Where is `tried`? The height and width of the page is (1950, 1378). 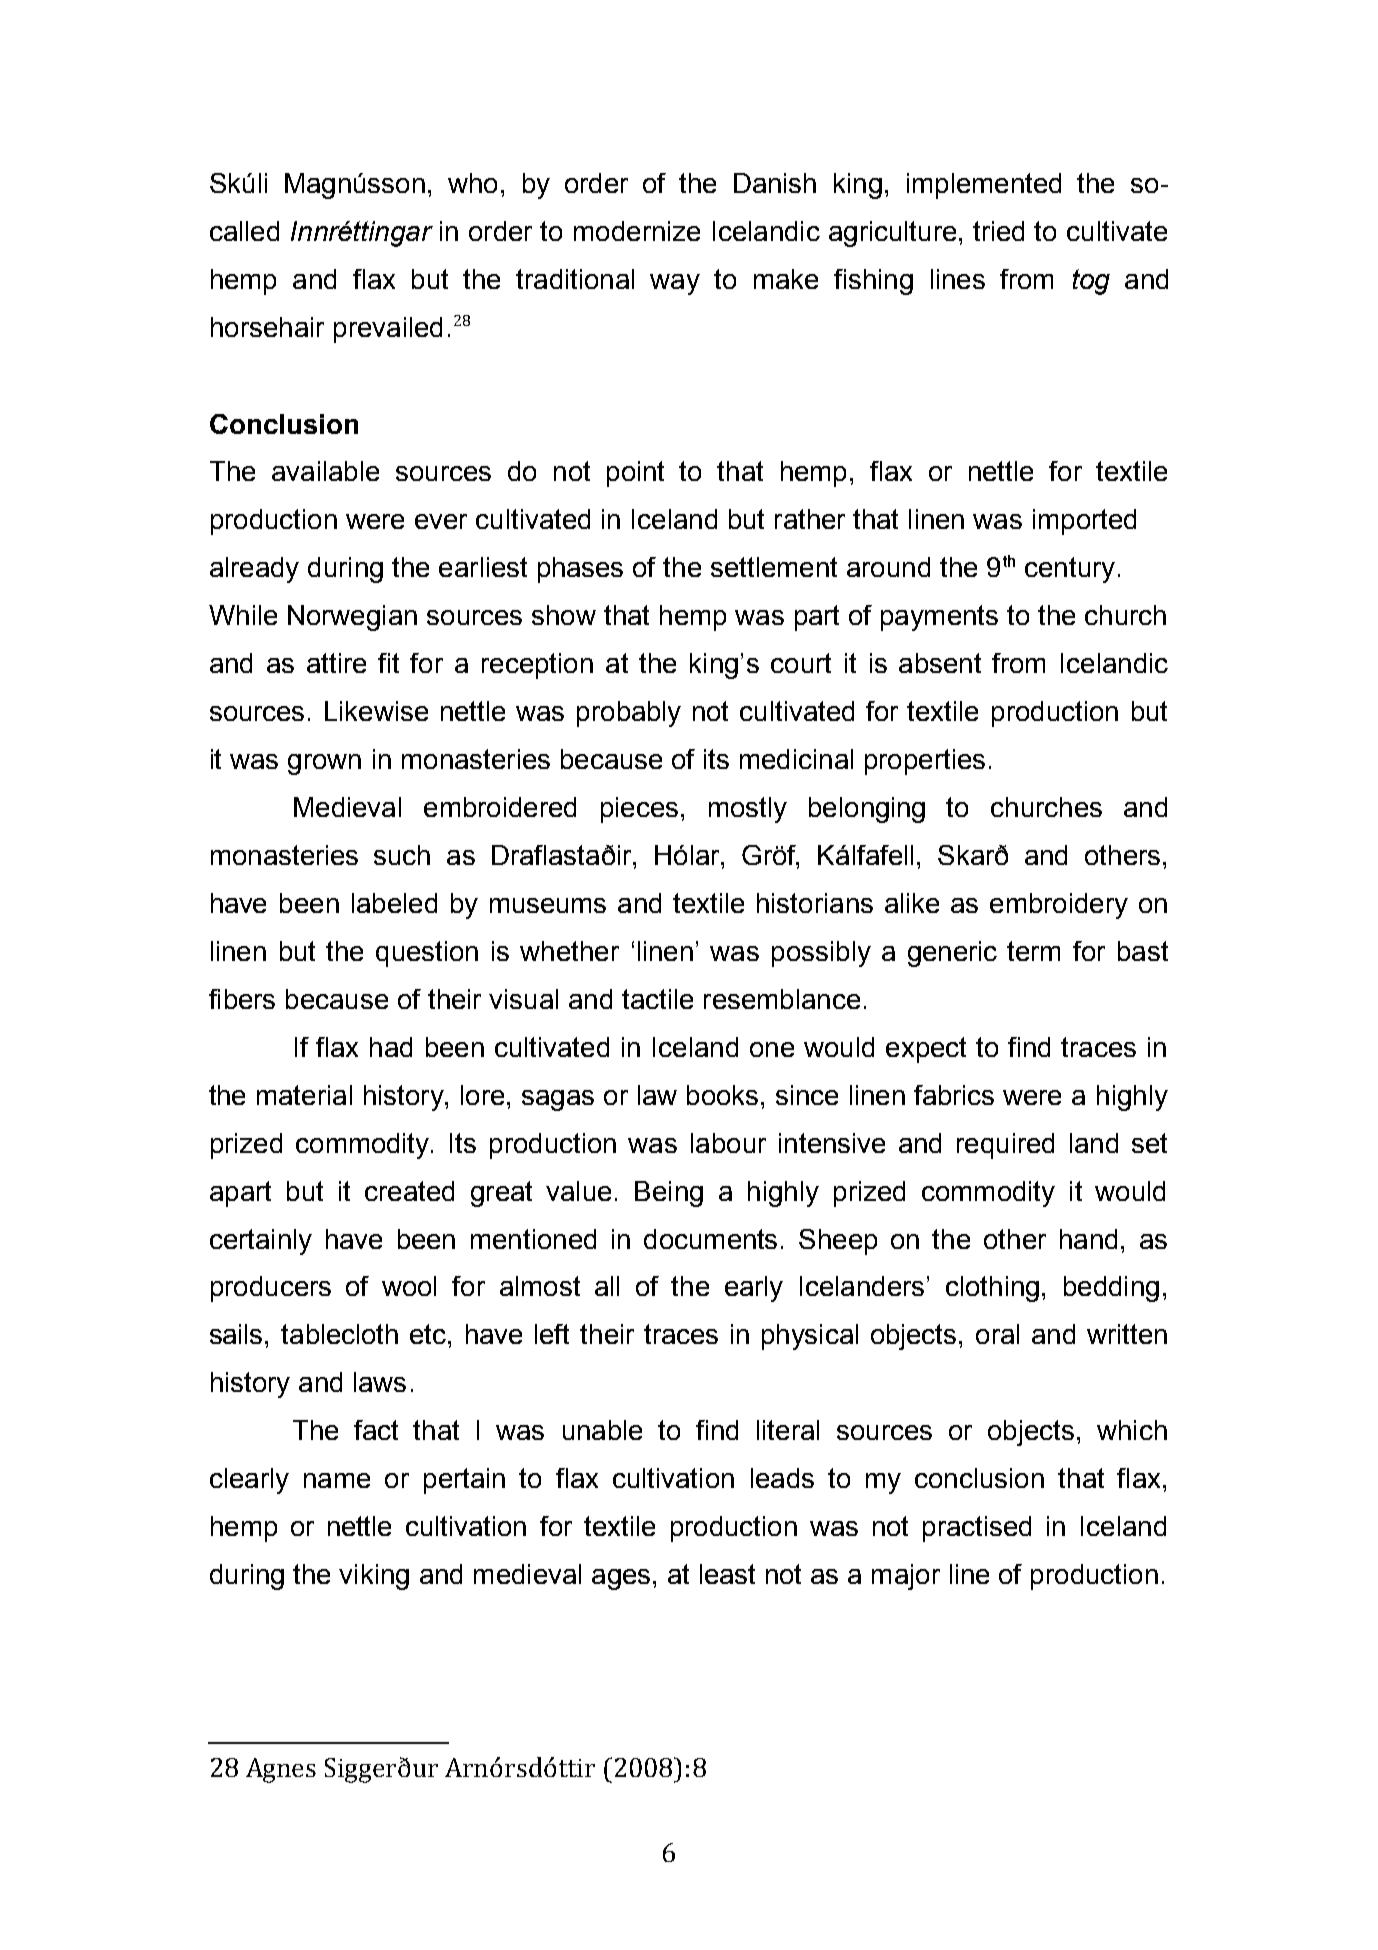
tried is located at coordinates (998, 231).
